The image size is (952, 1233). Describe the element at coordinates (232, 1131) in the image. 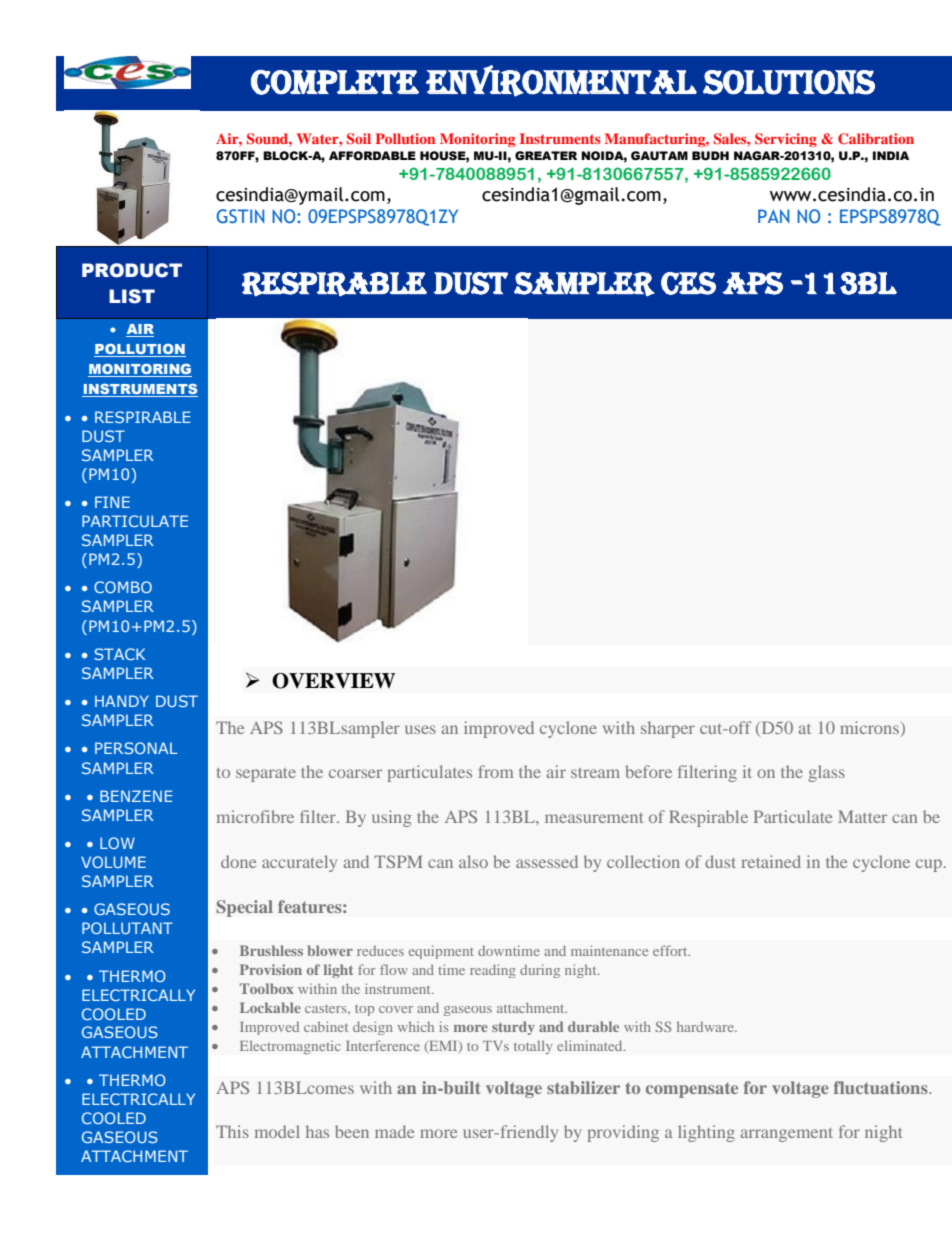

I see `This` at that location.
